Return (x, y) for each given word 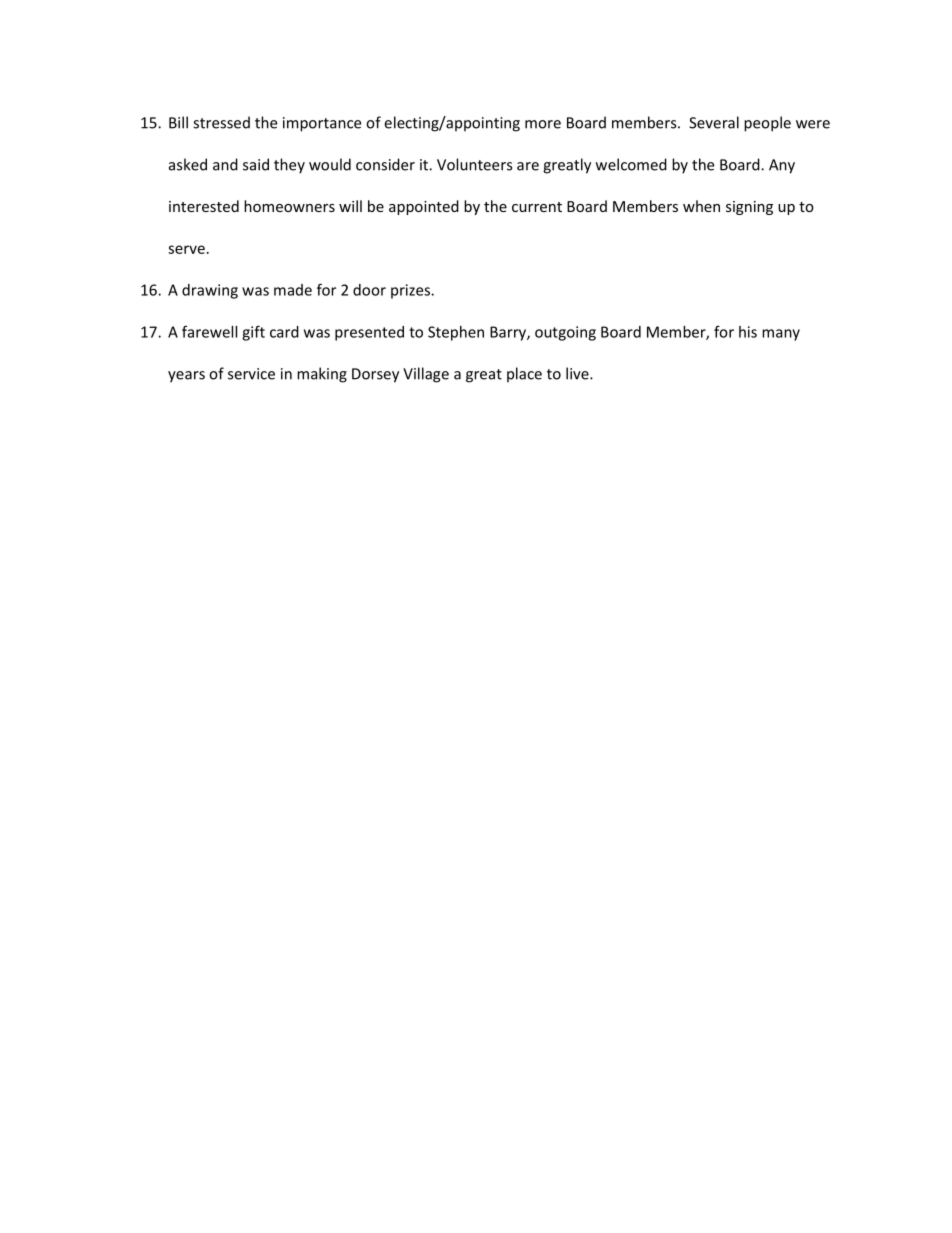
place (524, 375)
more (543, 124)
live (578, 373)
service (251, 374)
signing (749, 208)
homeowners (289, 206)
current (537, 207)
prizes (411, 291)
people (767, 124)
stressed (221, 122)
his (748, 332)
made (293, 290)
